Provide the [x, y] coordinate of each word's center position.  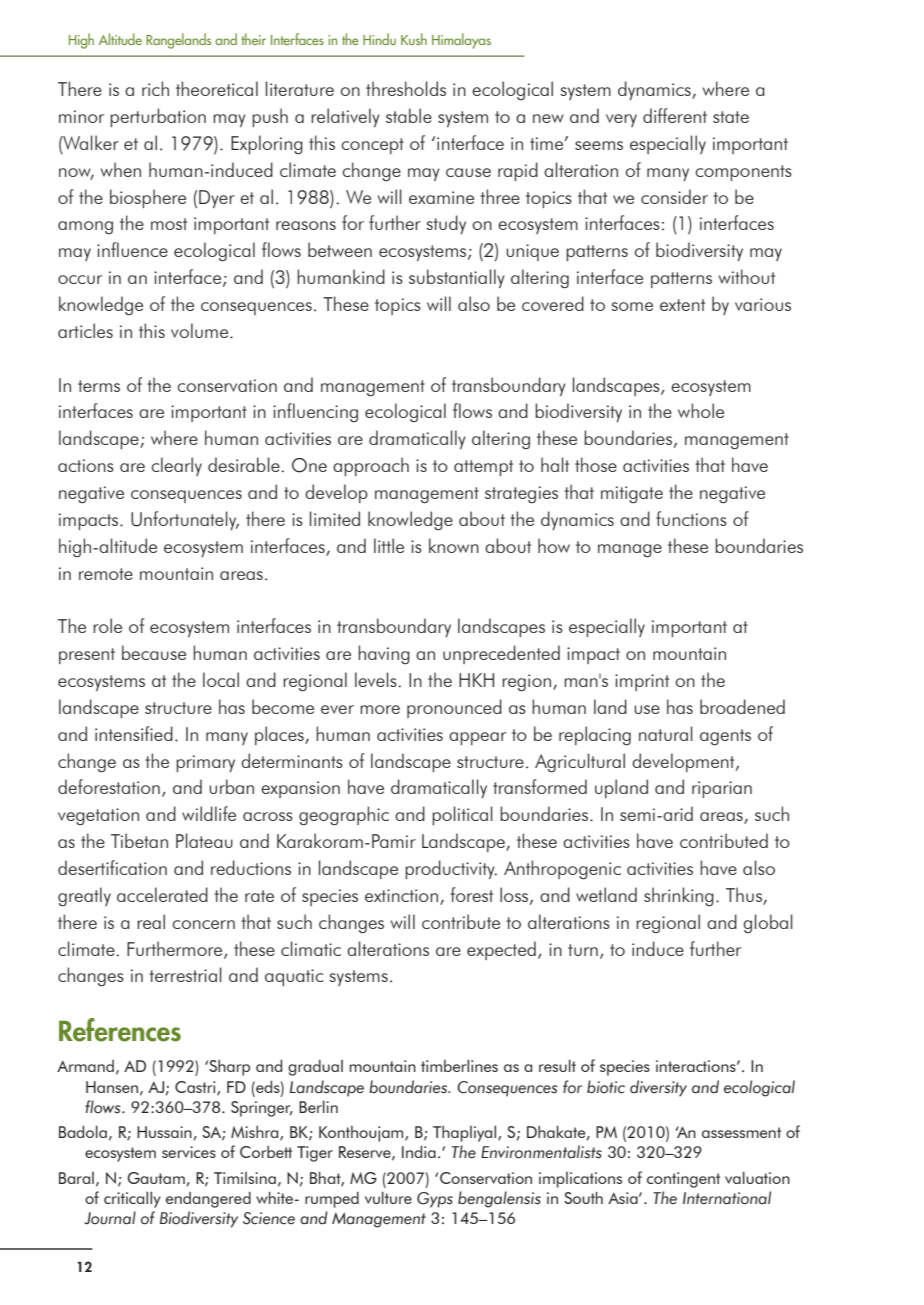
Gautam [157, 1179]
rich [155, 88]
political [462, 815]
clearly [176, 466]
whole [701, 410]
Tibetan [139, 840]
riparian [722, 789]
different [675, 115]
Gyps [435, 1200]
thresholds [406, 88]
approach [371, 466]
